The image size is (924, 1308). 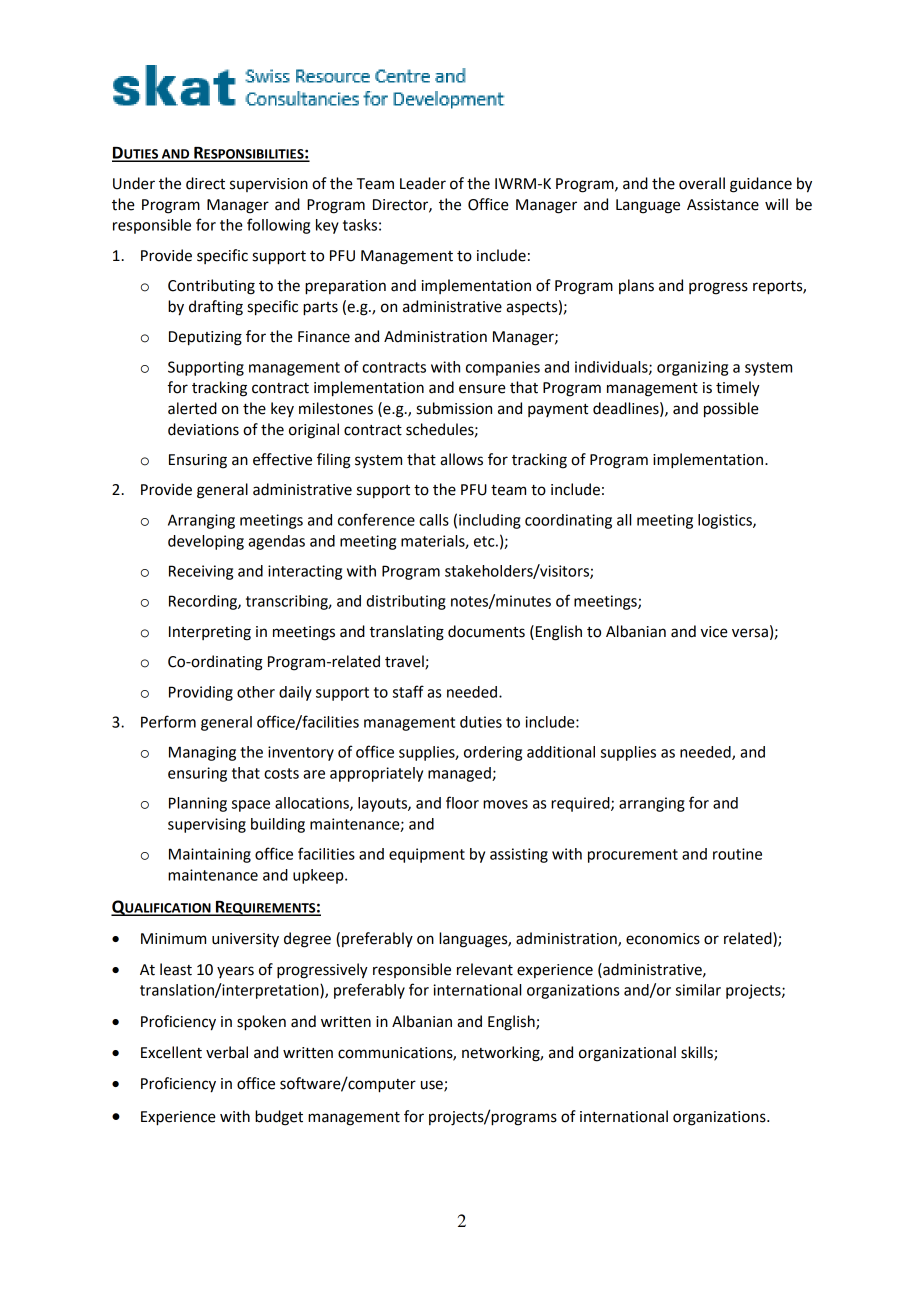 What do you see at coordinates (462, 802) in the image?
I see `floor` at bounding box center [462, 802].
